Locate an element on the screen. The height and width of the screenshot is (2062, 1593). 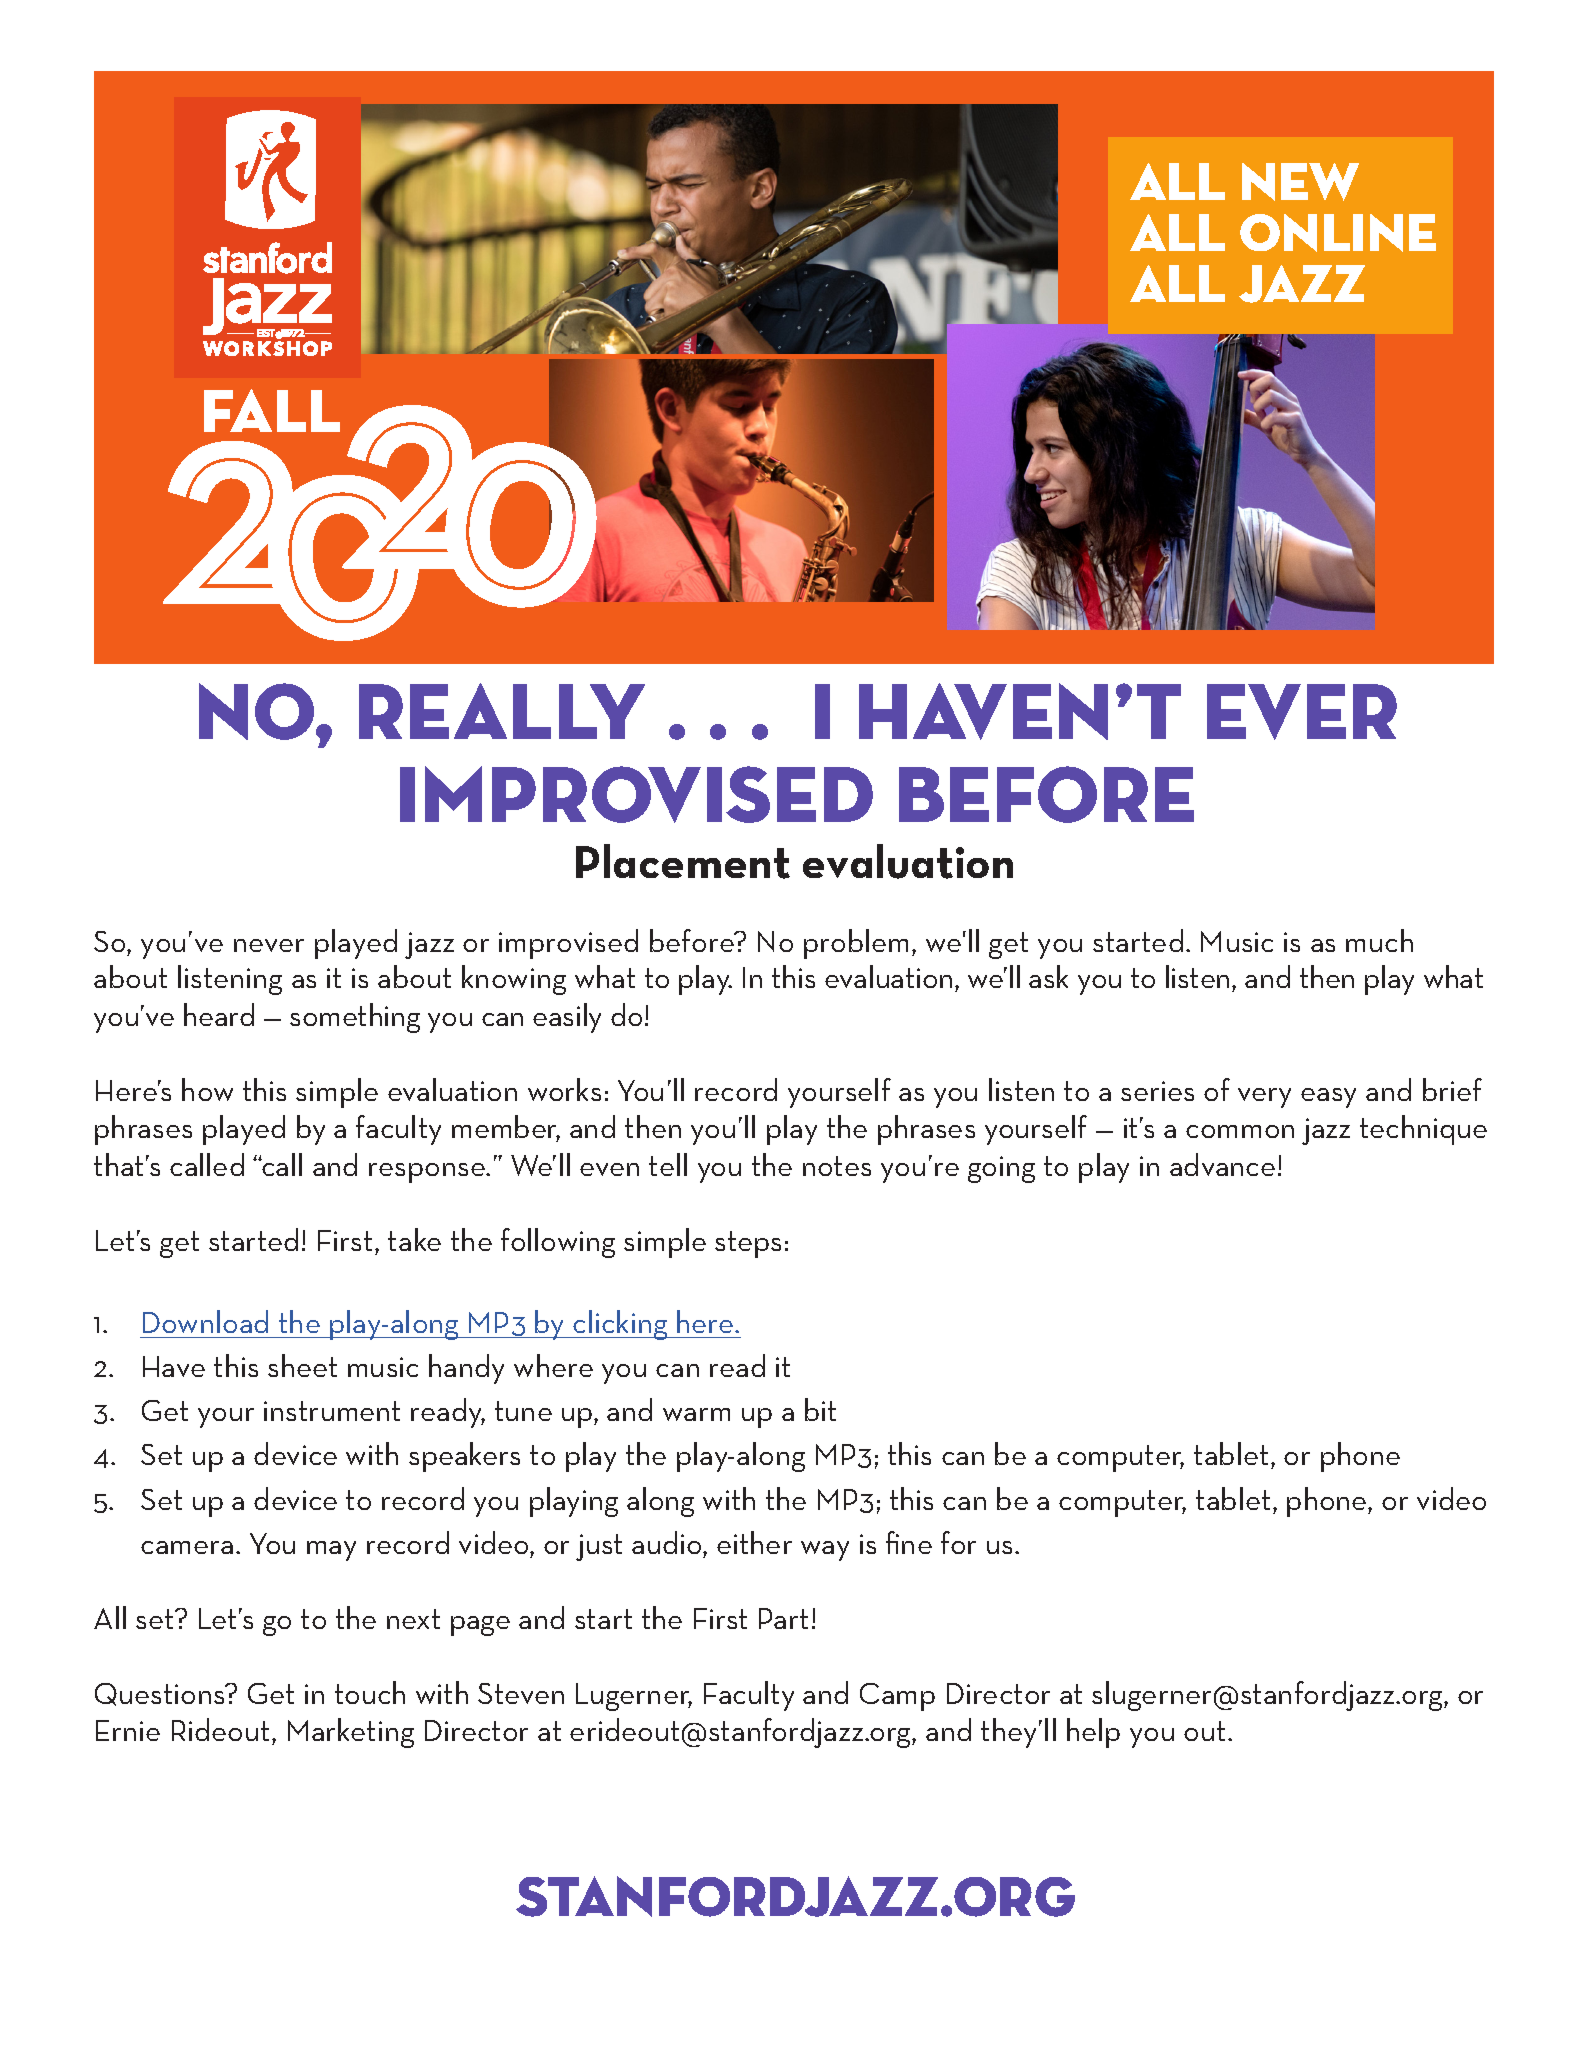
fall is located at coordinates (272, 410).
